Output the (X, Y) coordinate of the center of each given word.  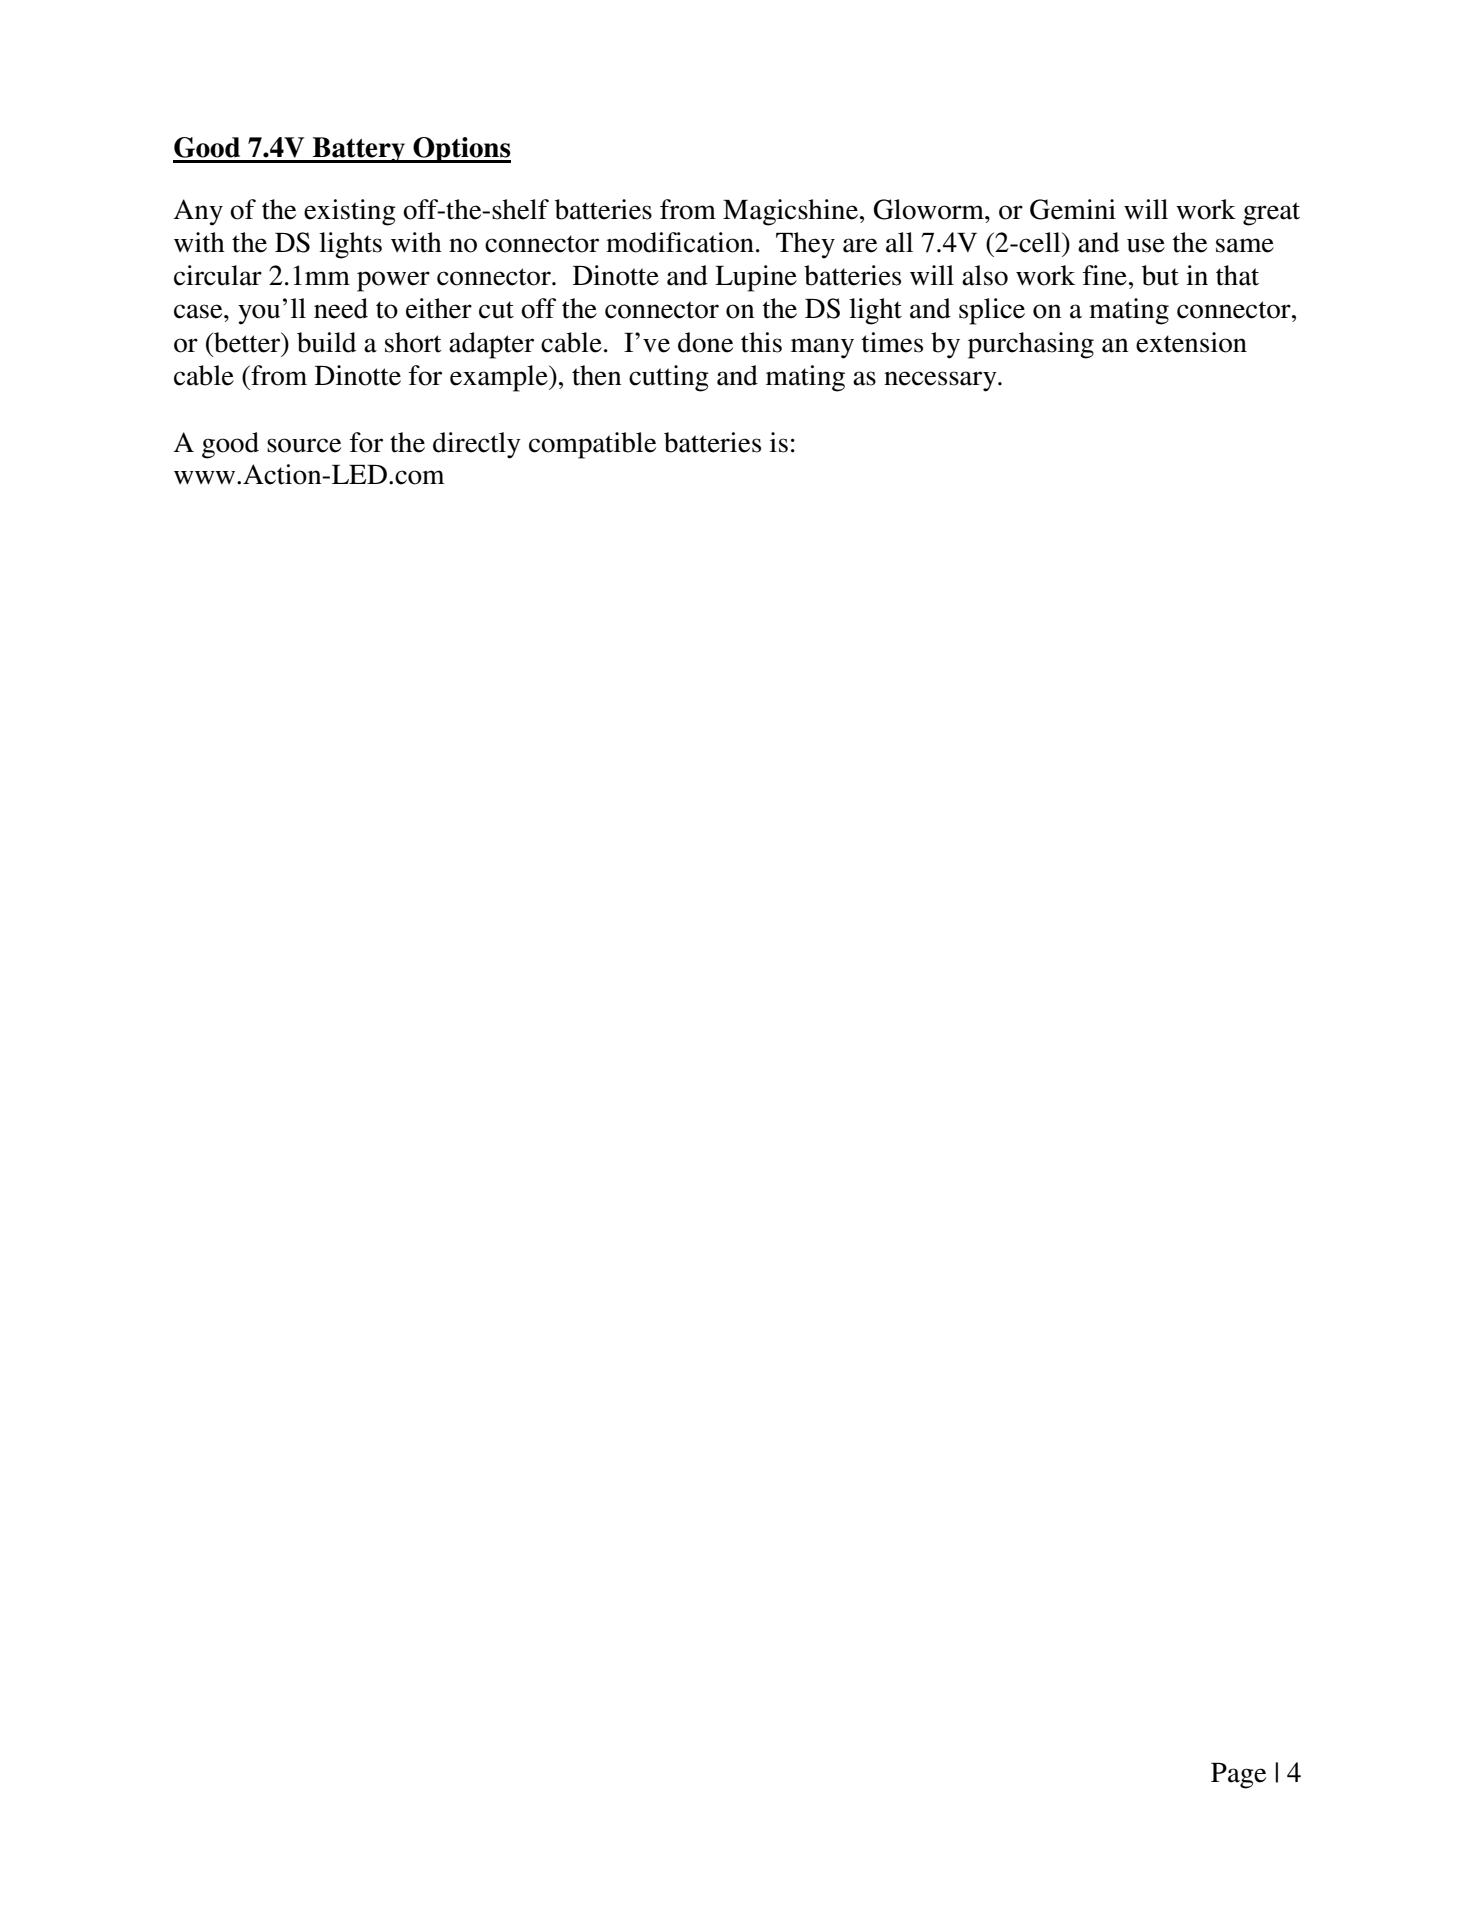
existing (350, 212)
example (500, 378)
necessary (941, 381)
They (805, 245)
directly (477, 445)
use (1146, 245)
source (304, 445)
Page (1238, 1776)
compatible (592, 445)
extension (1191, 342)
